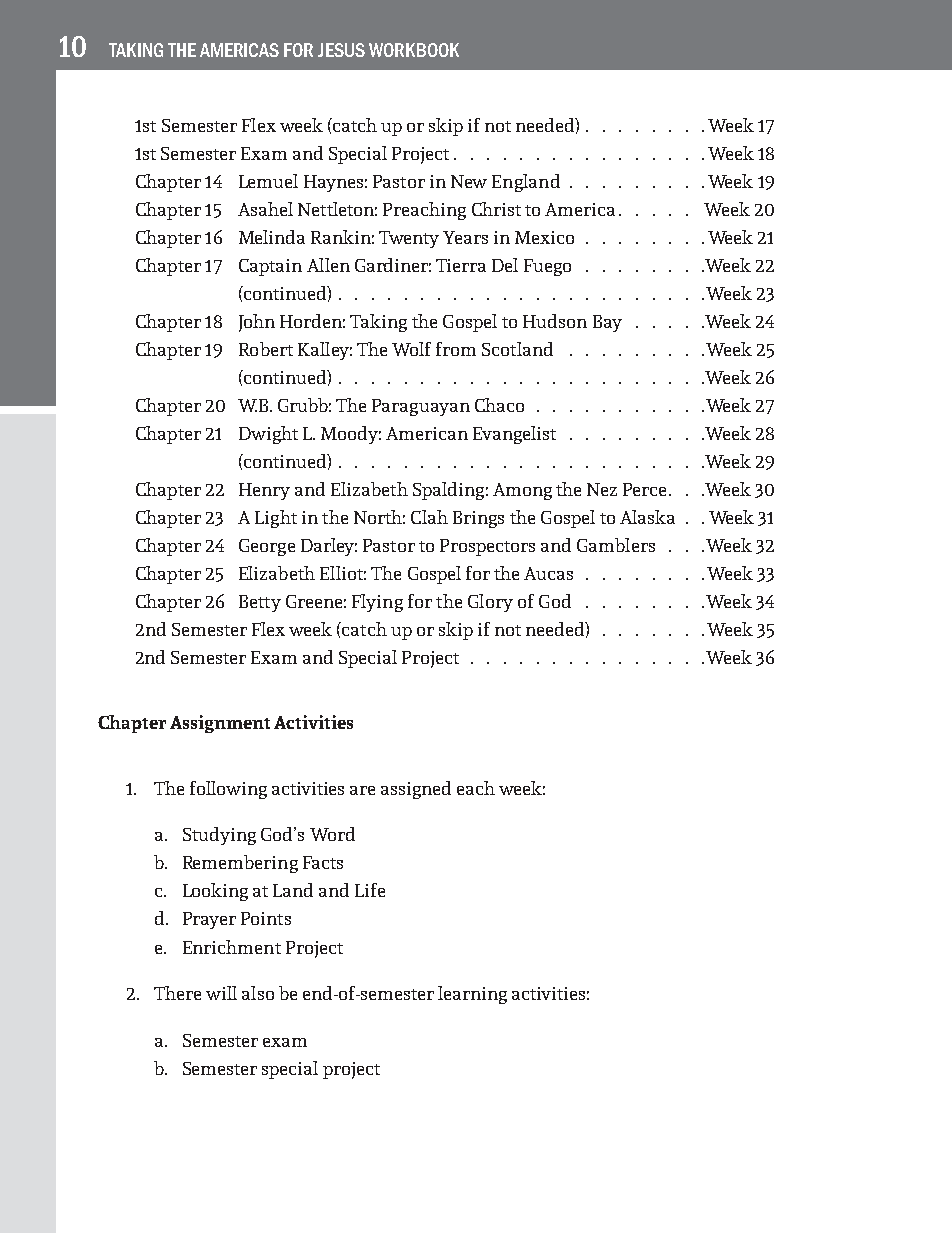 The image size is (952, 1233). I want to click on Glory, so click(490, 603).
